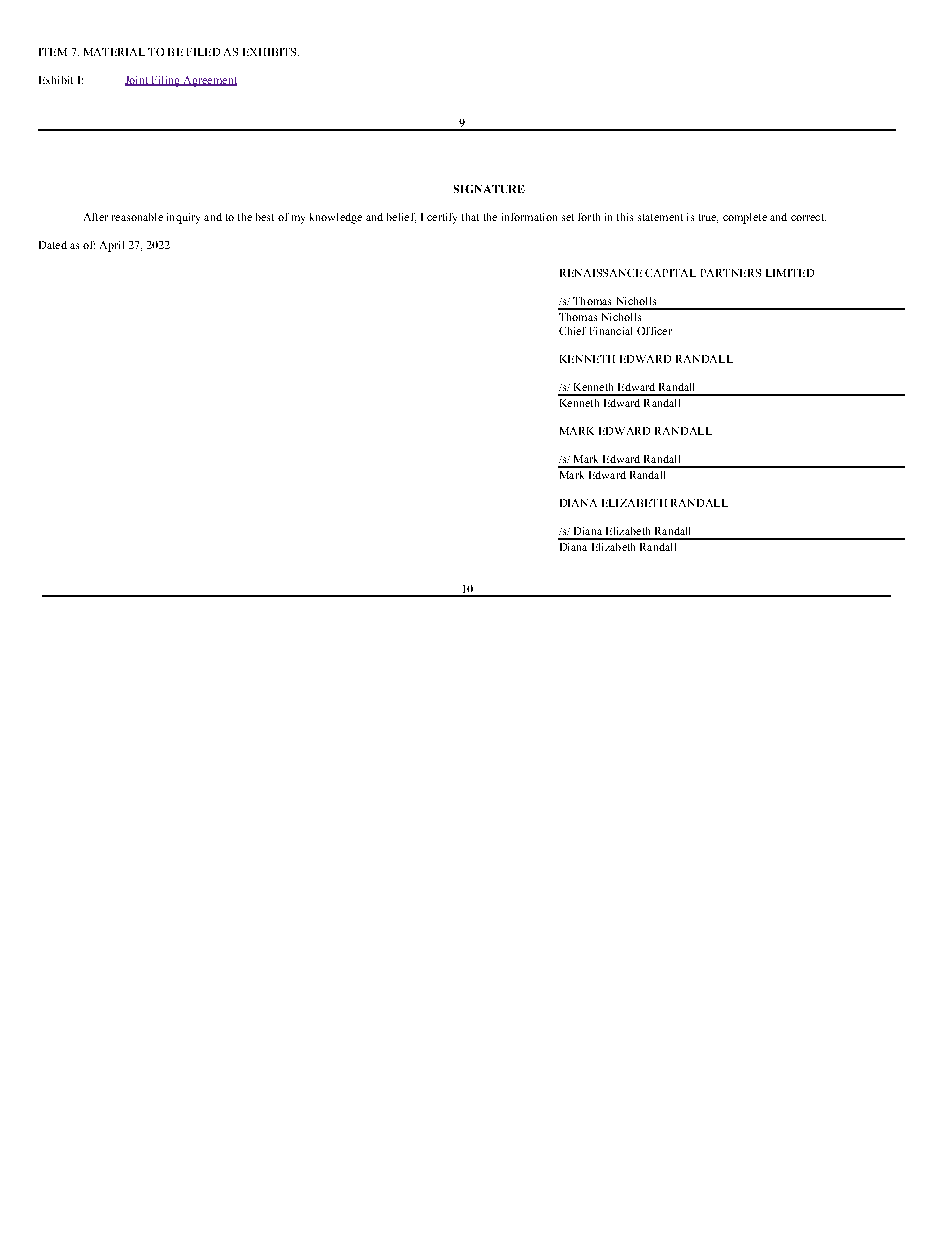 This screenshot has height=1233, width=952. Describe the element at coordinates (708, 218) in the screenshot. I see `true` at that location.
